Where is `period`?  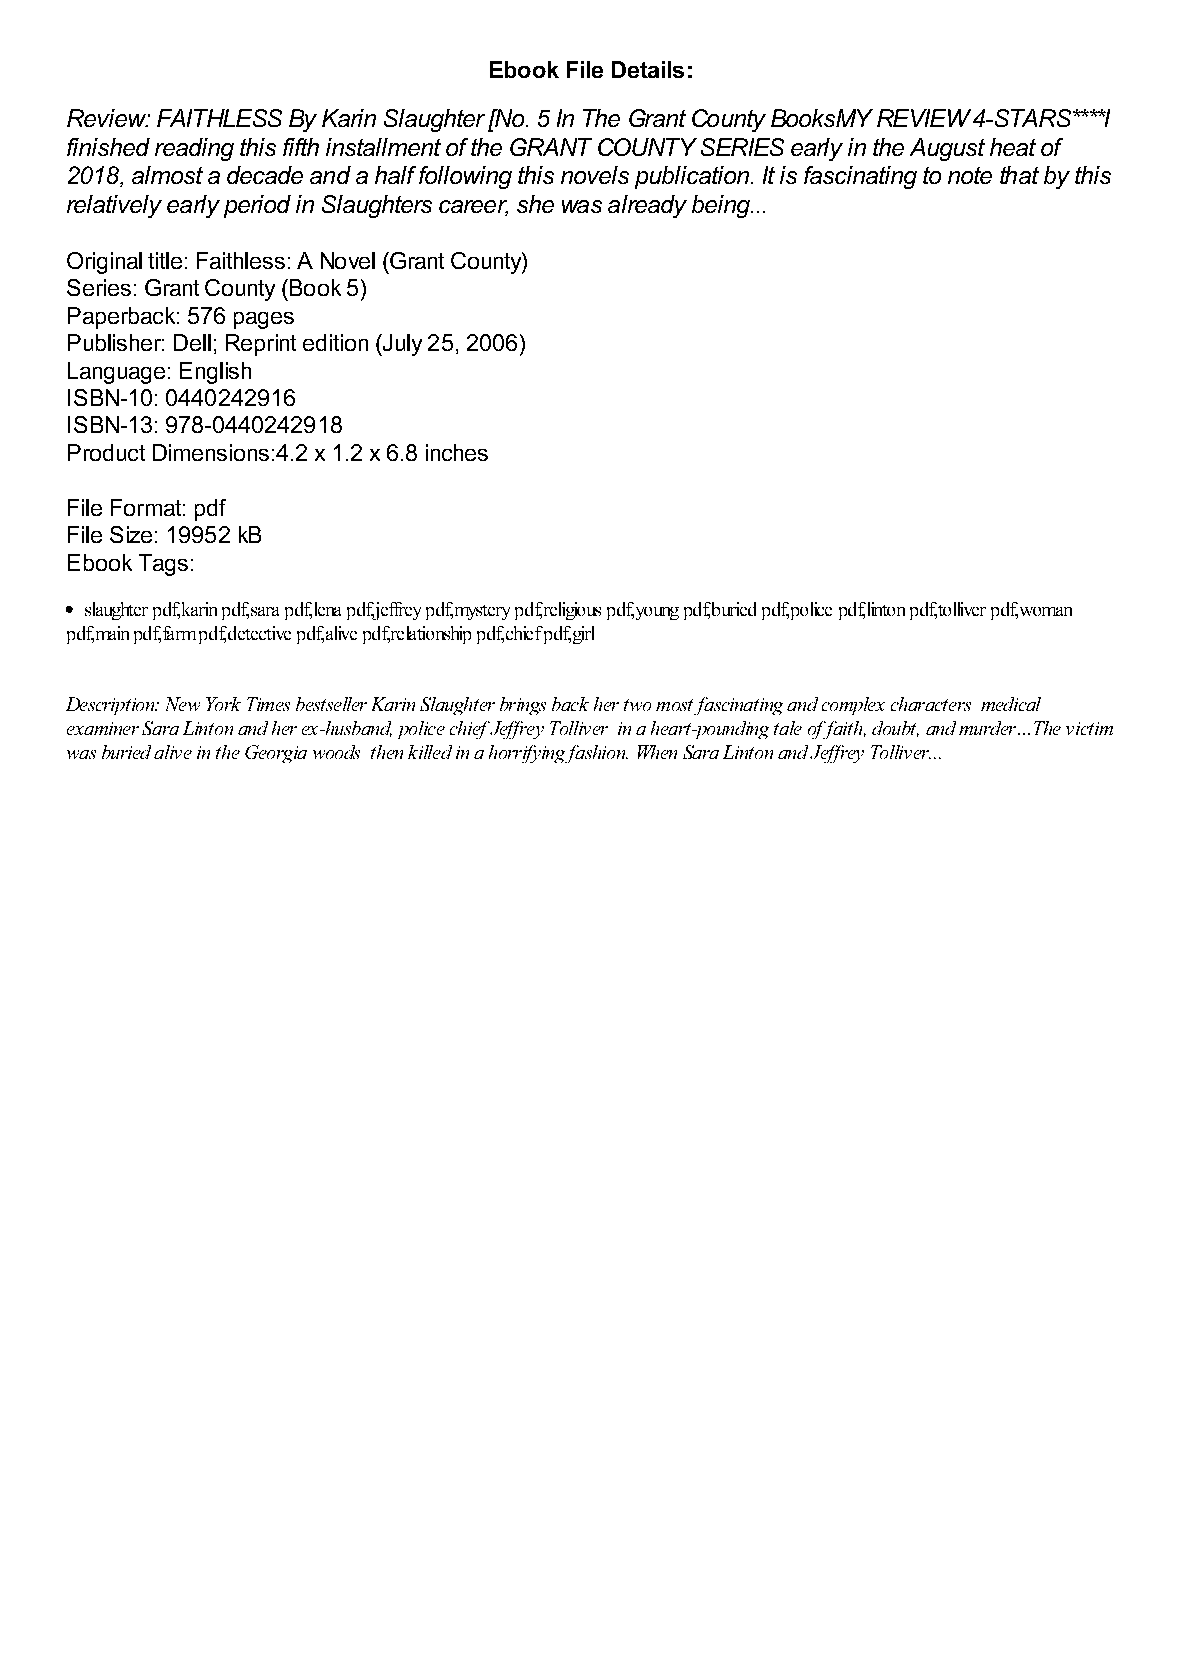
period is located at coordinates (257, 206).
